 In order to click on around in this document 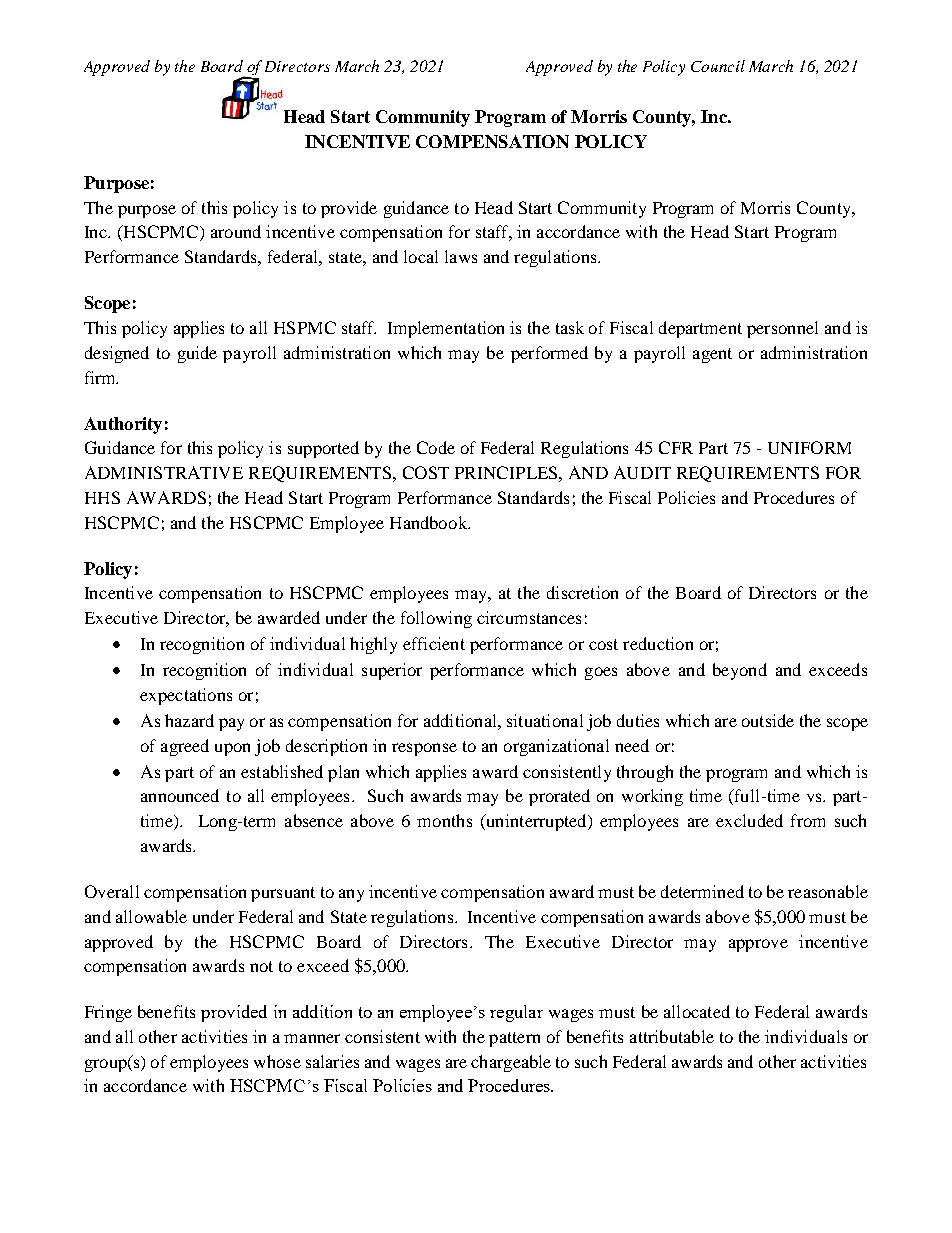, I will do `click(236, 231)`.
